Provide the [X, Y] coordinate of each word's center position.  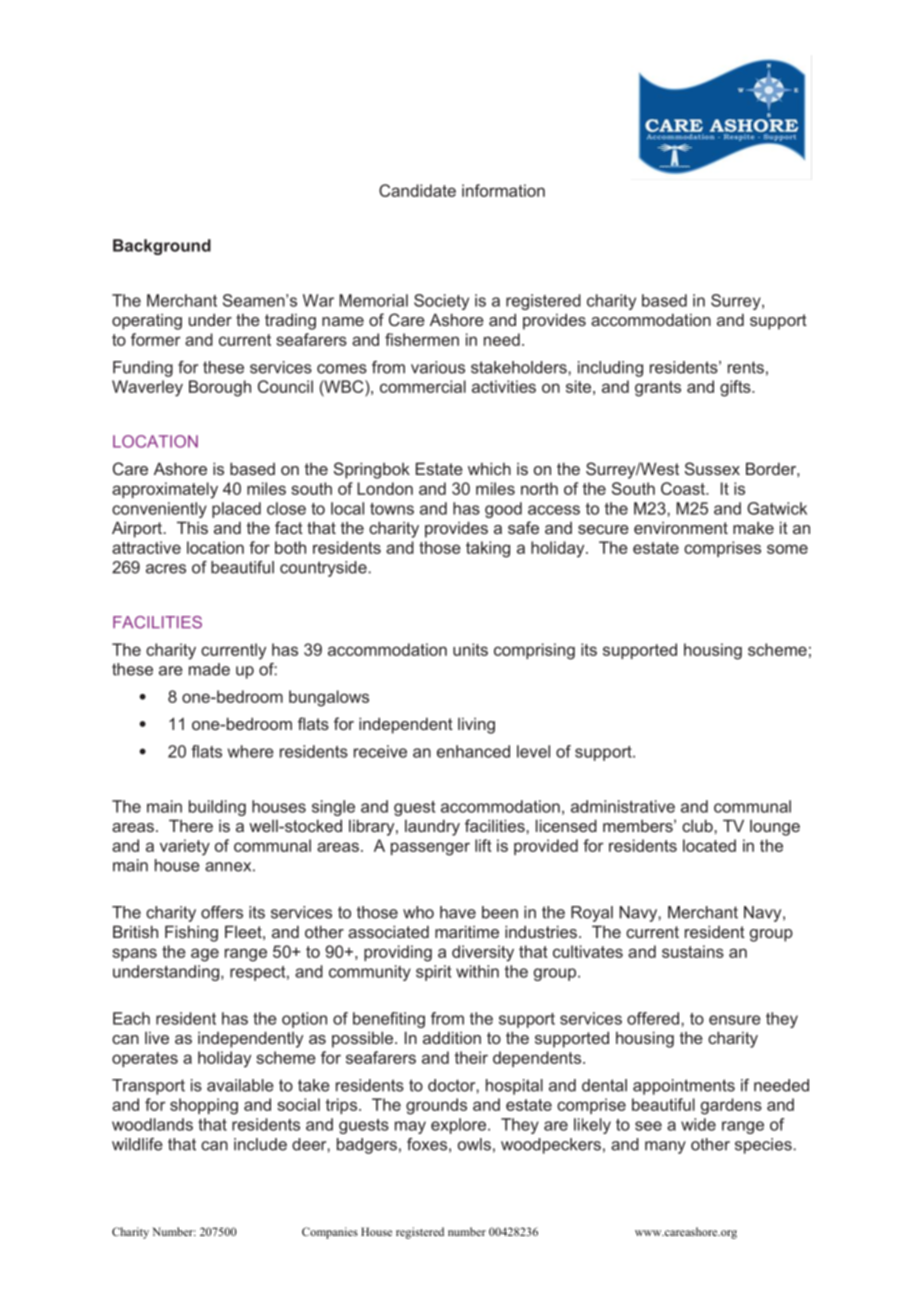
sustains [693, 951]
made [209, 669]
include [260, 1144]
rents [746, 367]
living [476, 726]
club [698, 825]
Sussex [712, 468]
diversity [483, 953]
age [205, 955]
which [489, 468]
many [665, 1147]
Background [162, 247]
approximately [165, 490]
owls [474, 1144]
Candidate [417, 190]
